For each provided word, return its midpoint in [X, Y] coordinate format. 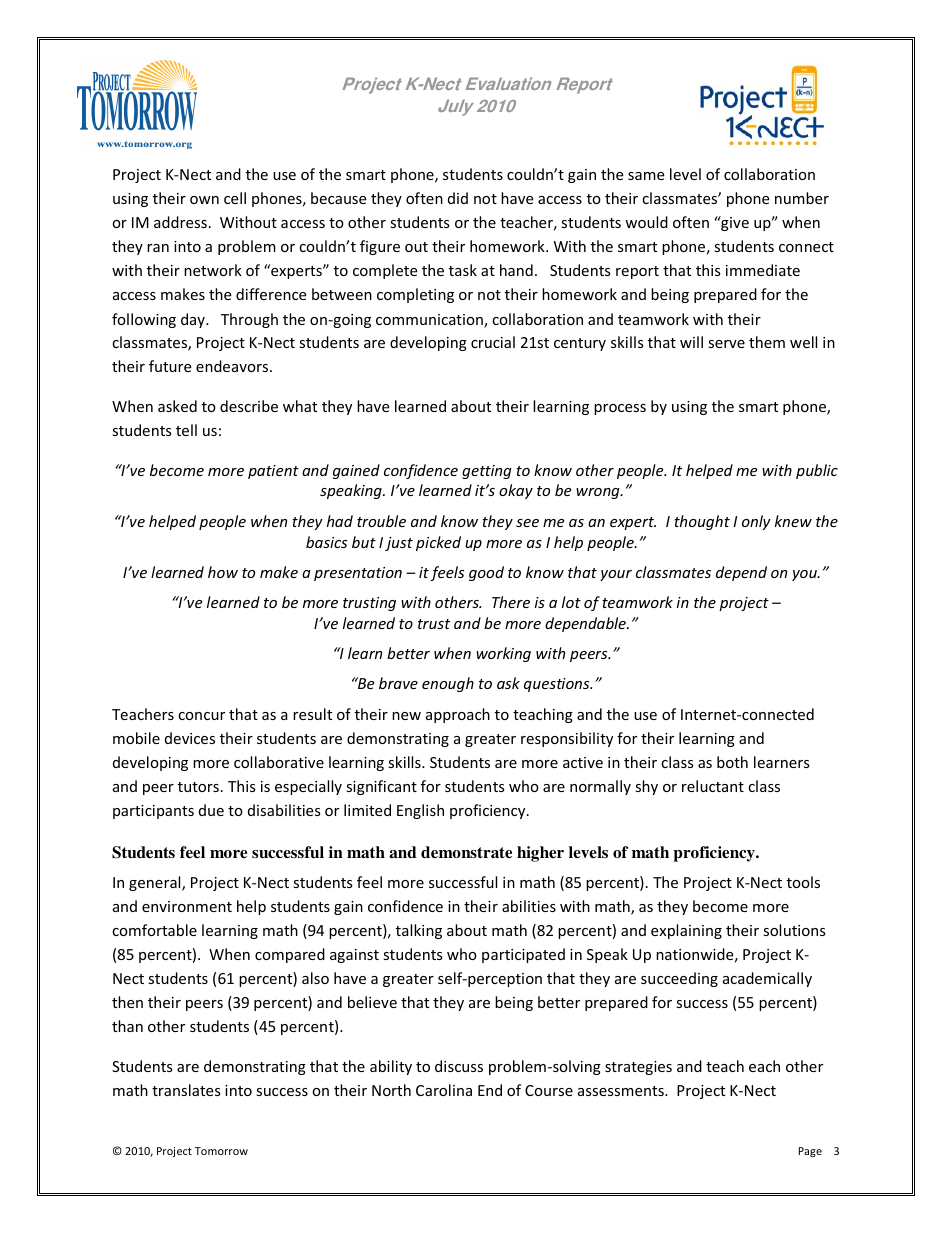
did [458, 198]
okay [516, 491]
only [756, 522]
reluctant [713, 786]
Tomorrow [221, 1151]
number [802, 198]
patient [273, 472]
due [211, 810]
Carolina [444, 1090]
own [204, 200]
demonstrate [466, 852]
